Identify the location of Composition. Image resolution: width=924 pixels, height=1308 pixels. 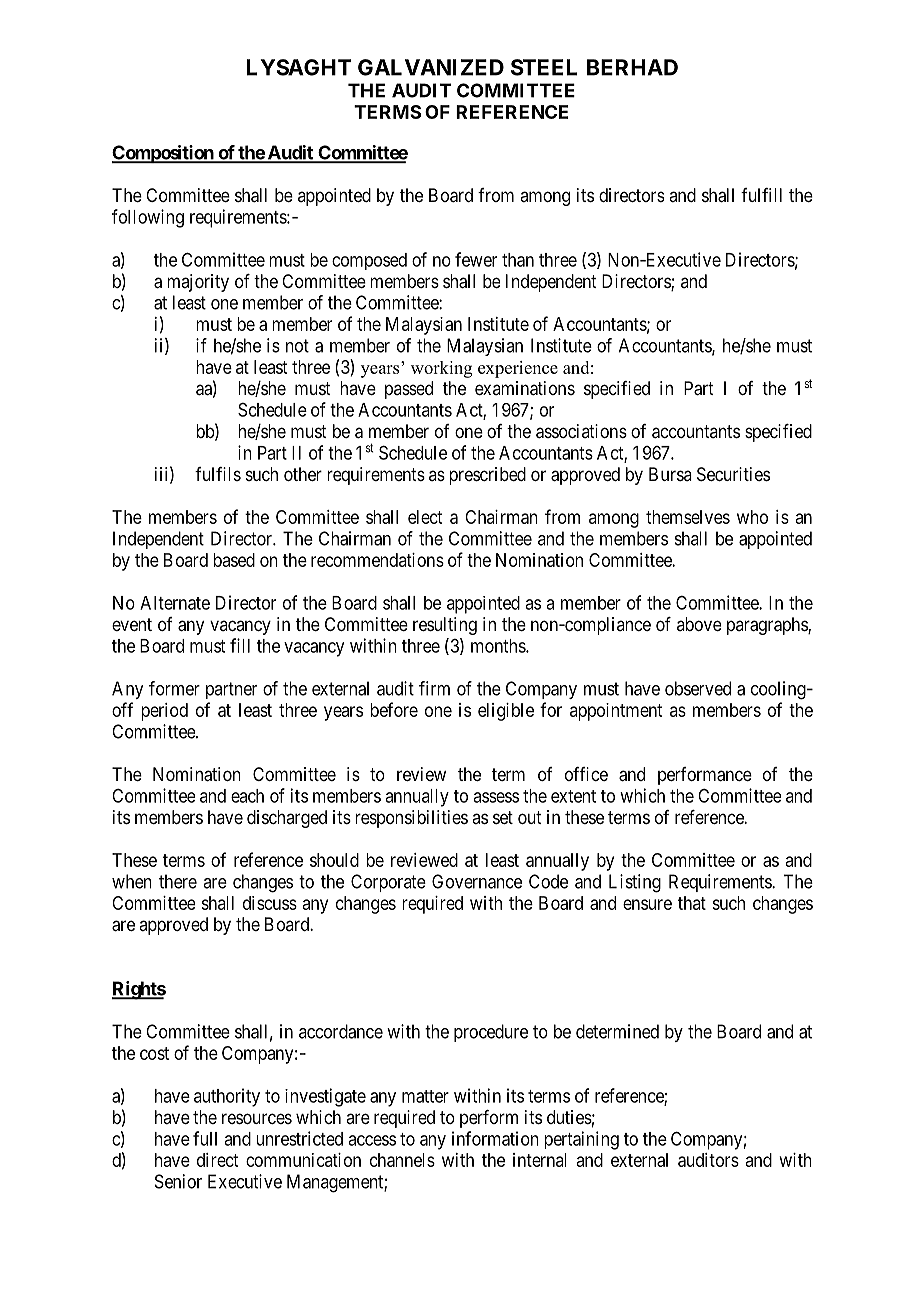
(163, 154).
